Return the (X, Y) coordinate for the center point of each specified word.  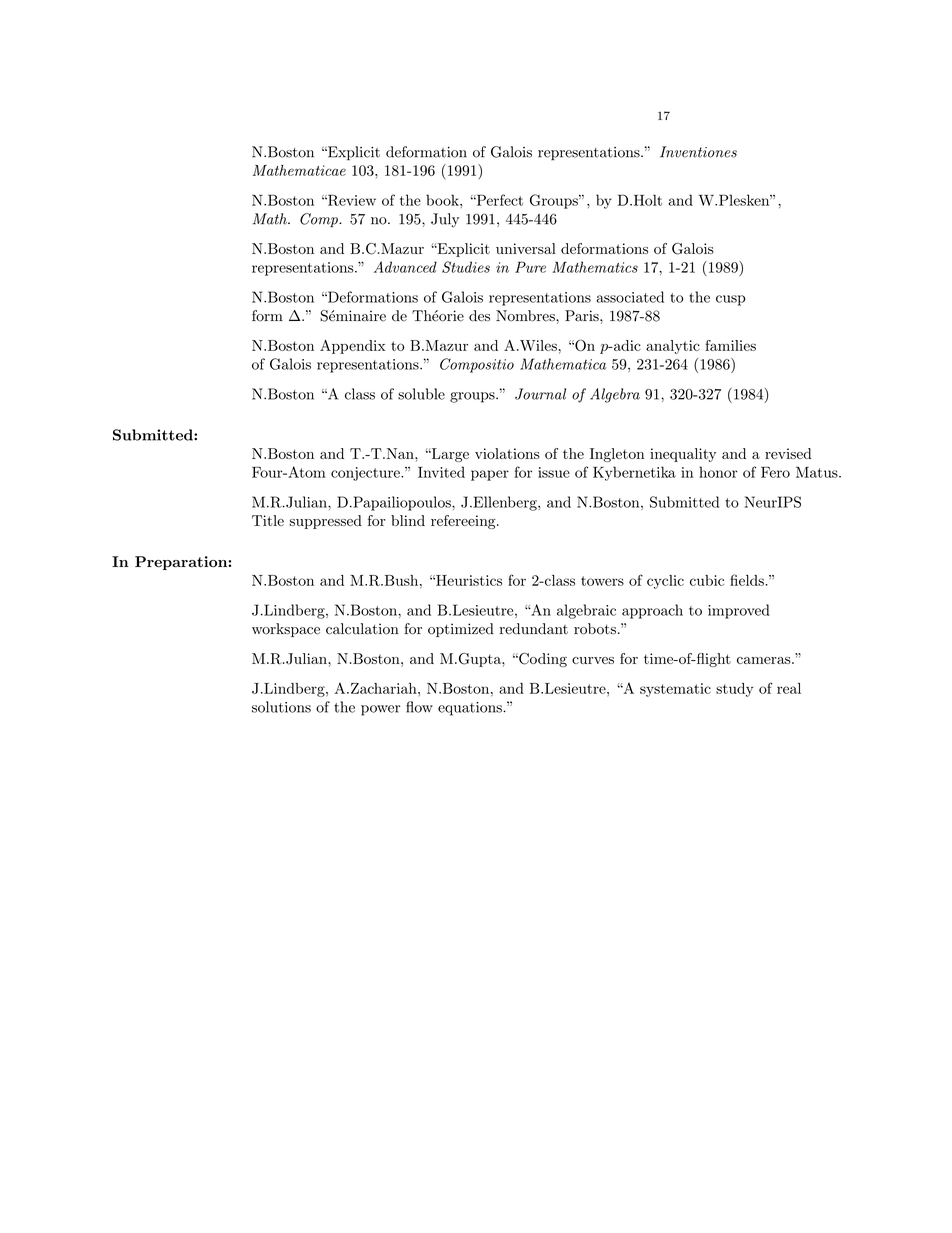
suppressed (325, 522)
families (730, 345)
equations (471, 709)
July (445, 220)
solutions (281, 707)
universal (526, 248)
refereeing (464, 522)
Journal (540, 394)
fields (747, 580)
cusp (731, 300)
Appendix (353, 347)
